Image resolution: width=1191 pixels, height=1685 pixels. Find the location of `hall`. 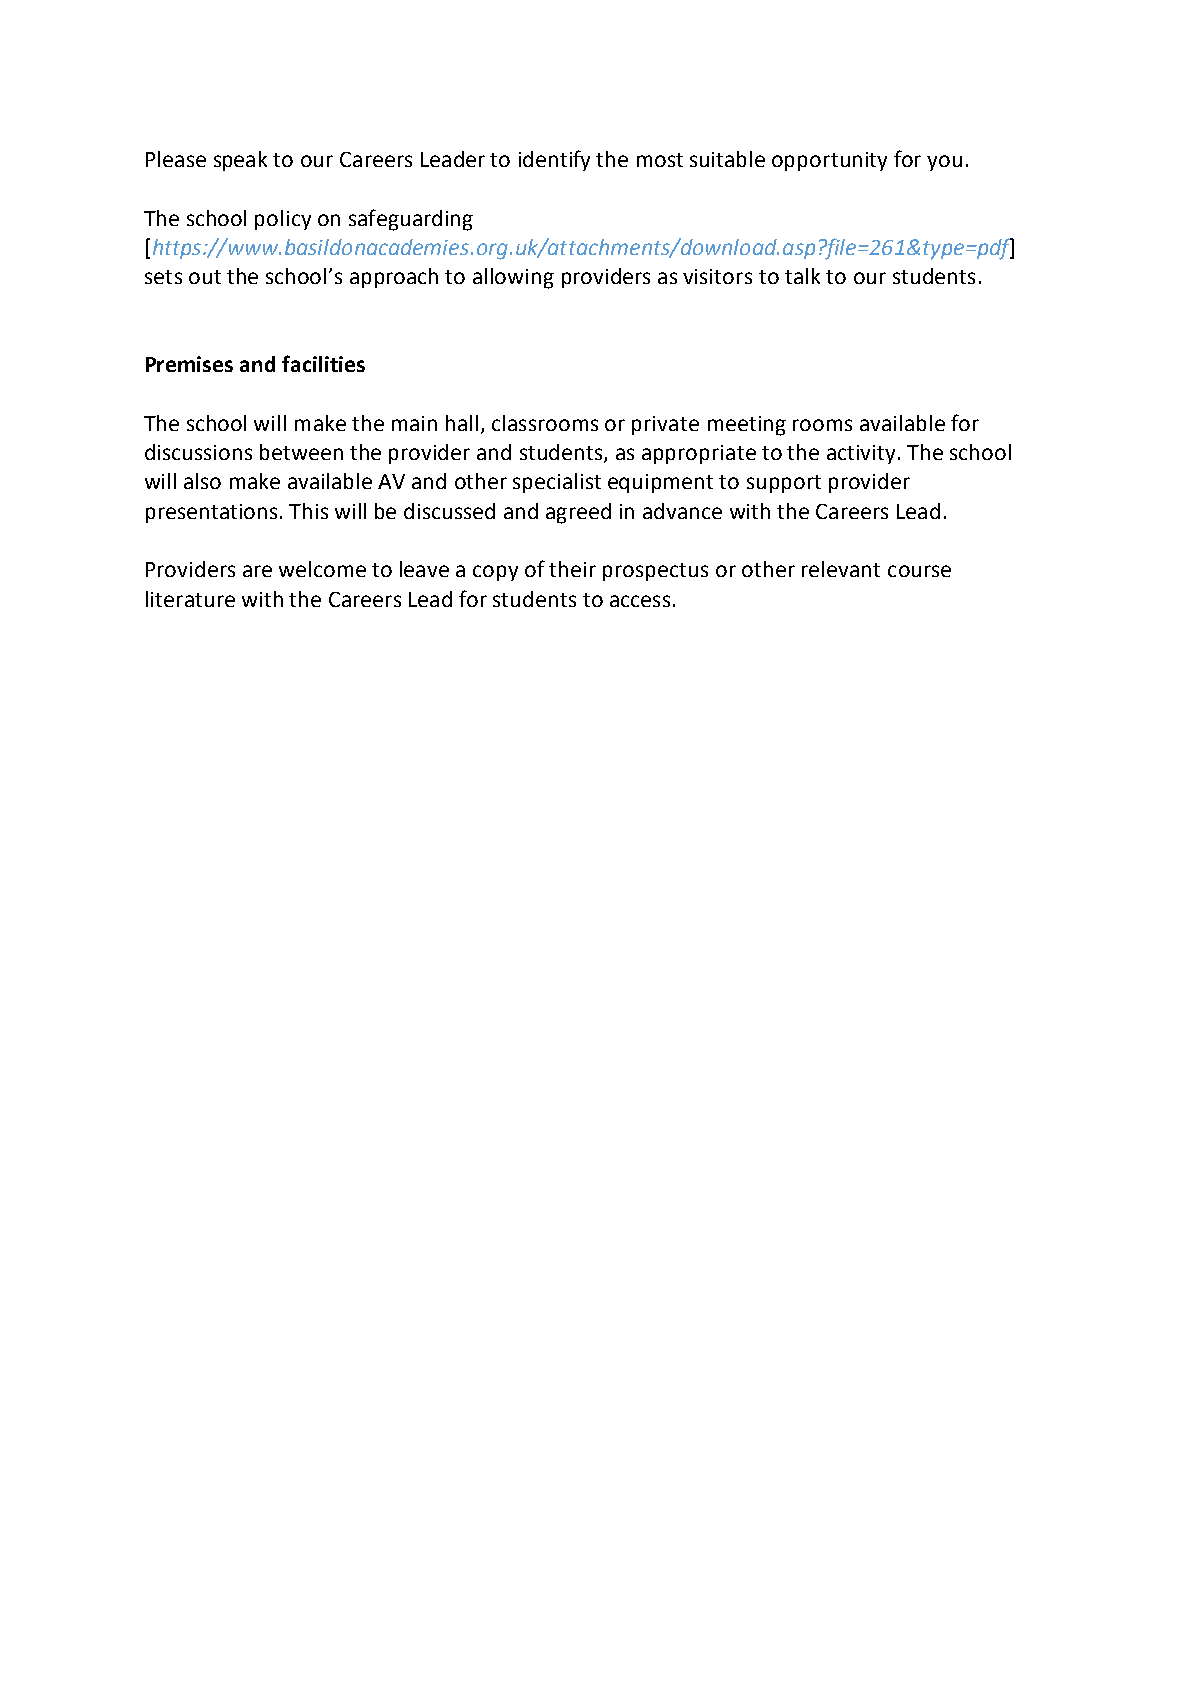

hall is located at coordinates (462, 423).
